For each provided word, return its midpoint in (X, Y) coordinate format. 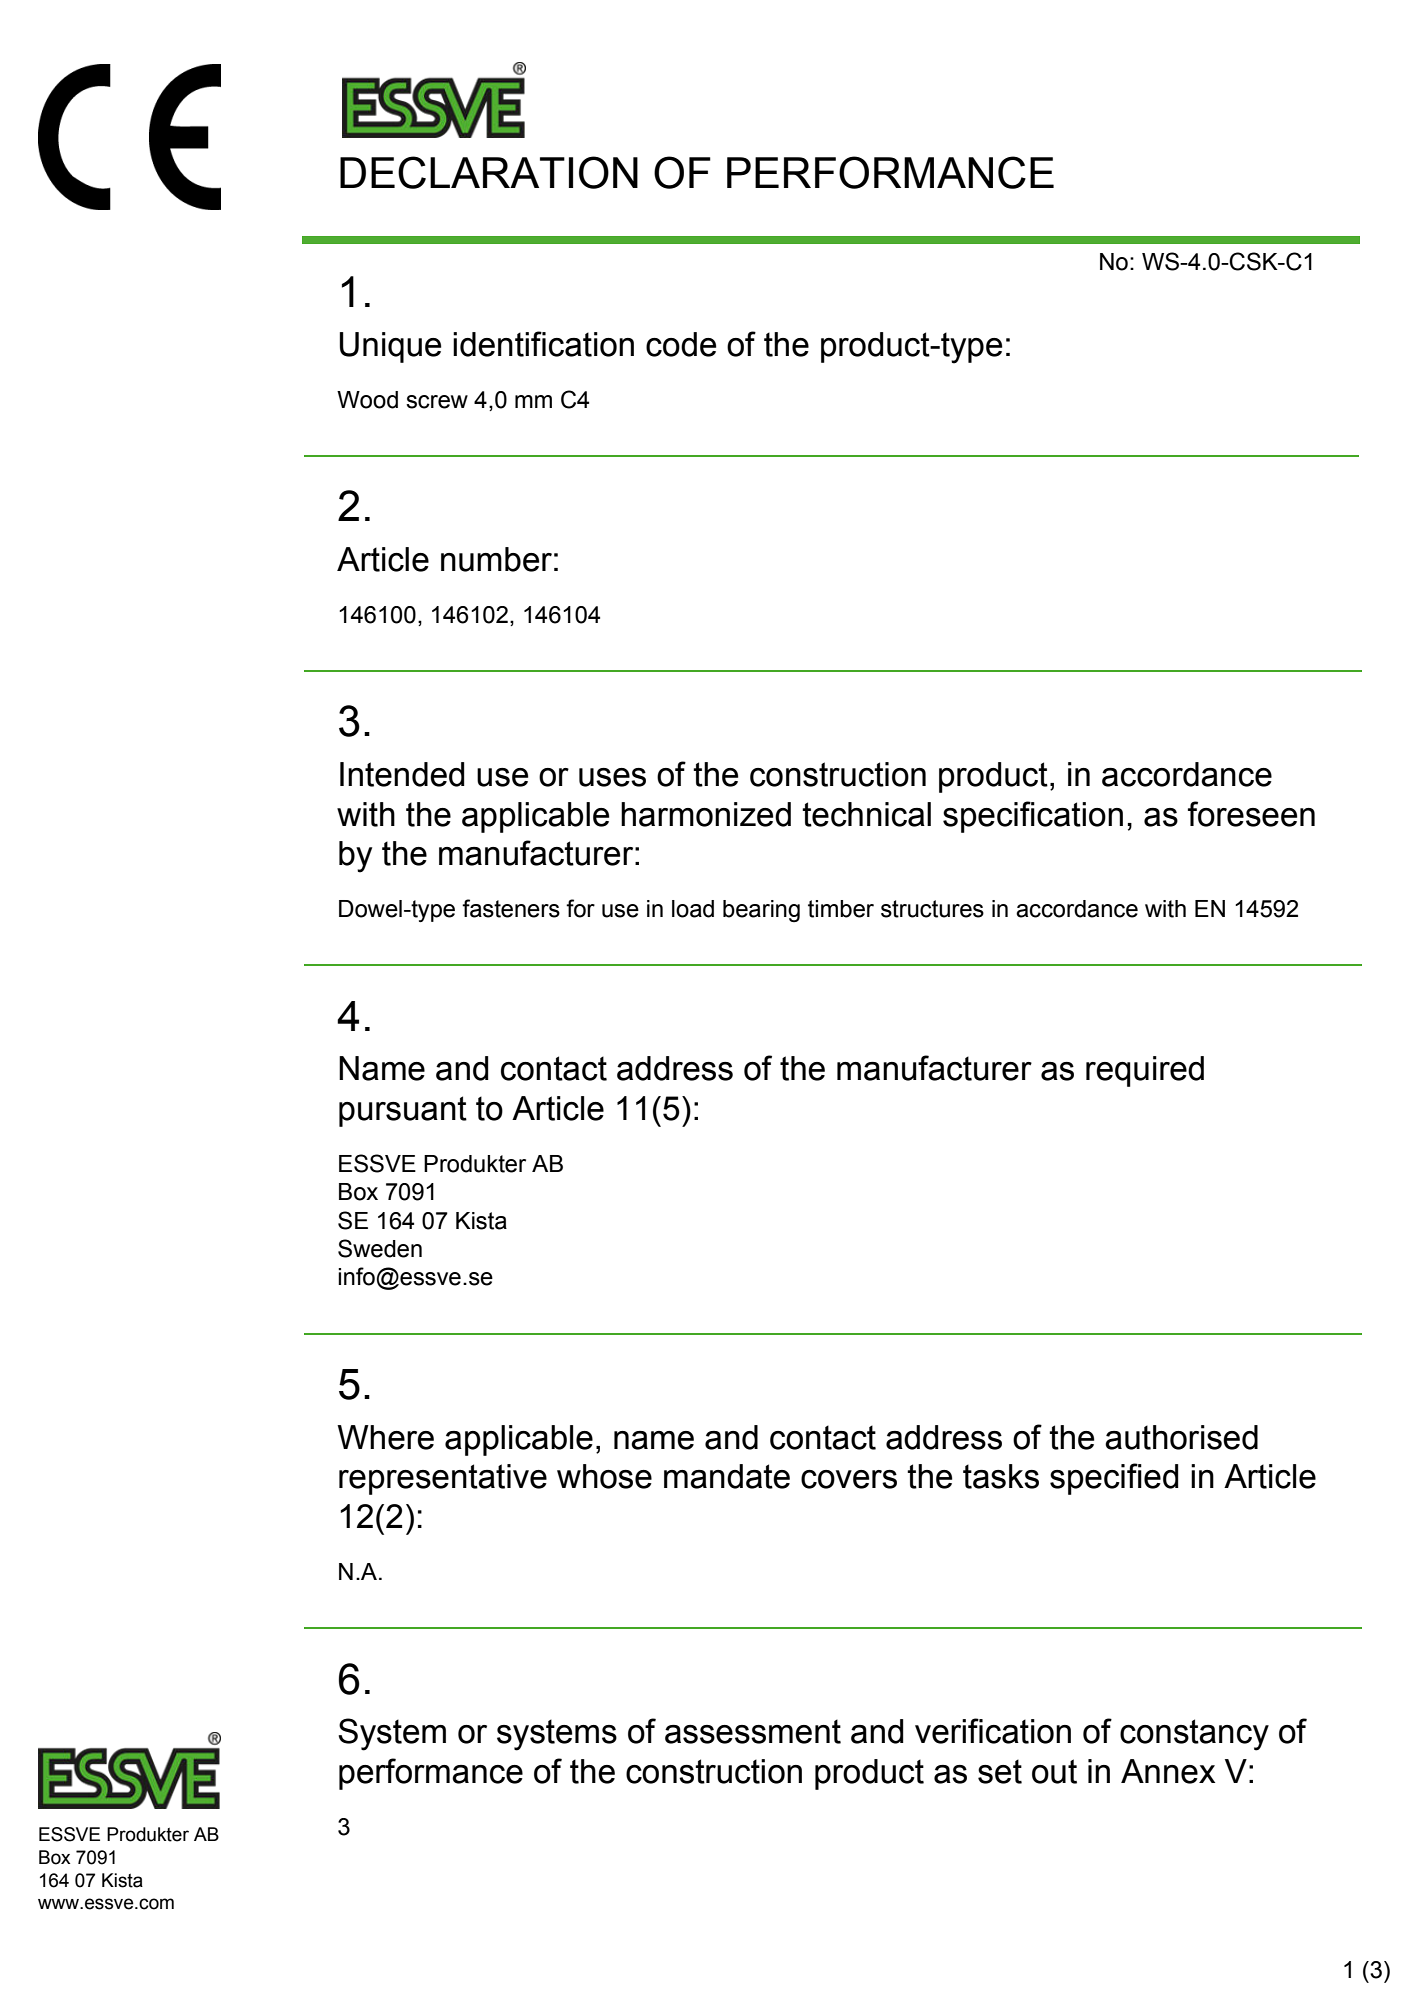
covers (849, 1479)
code (681, 344)
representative (443, 1479)
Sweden (380, 1248)
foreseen (1251, 814)
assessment (753, 1731)
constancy (1194, 1735)
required (1145, 1071)
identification (543, 344)
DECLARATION (489, 172)
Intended (402, 774)
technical (866, 814)
